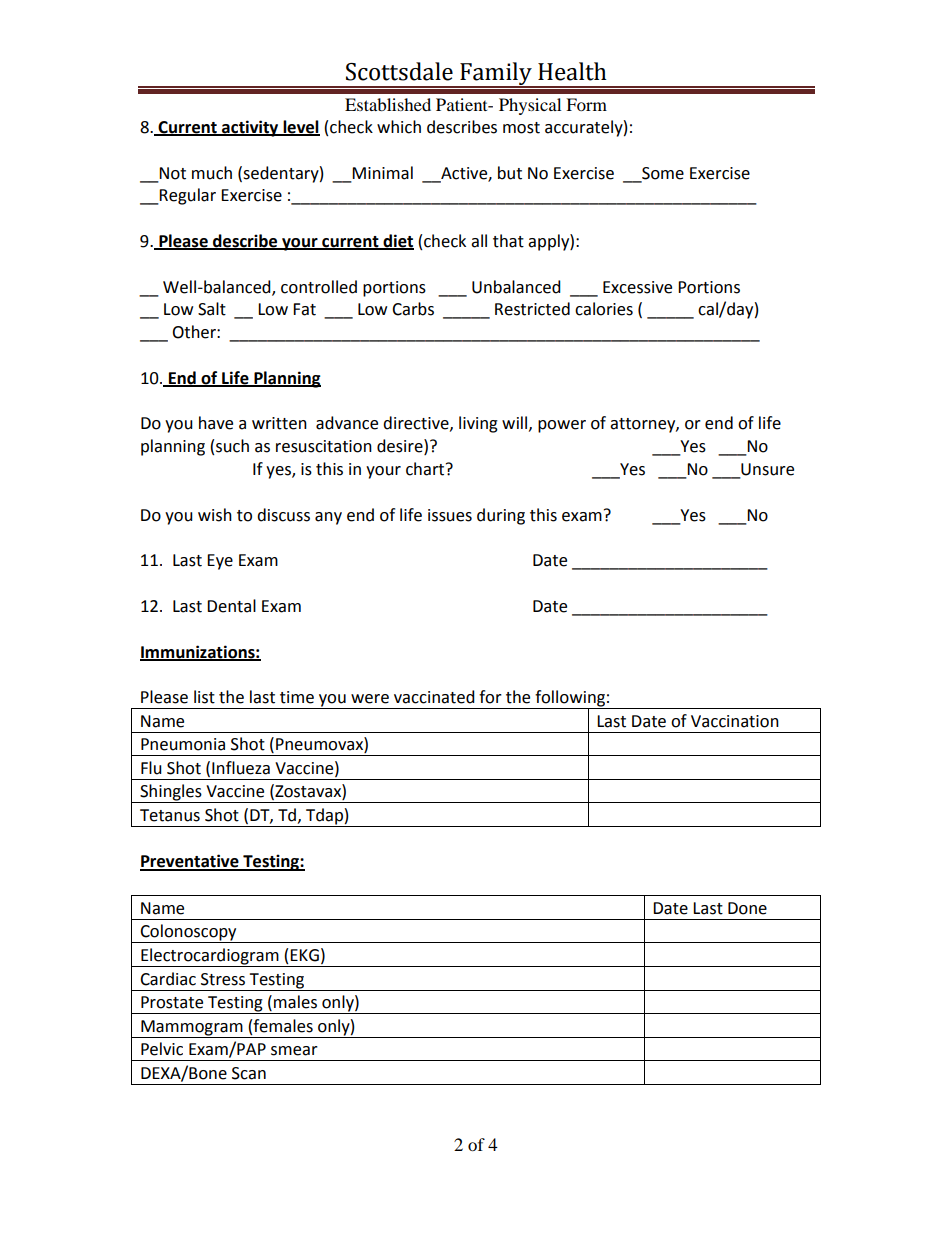 This image has width=952, height=1233. I want to click on Form, so click(586, 104).
